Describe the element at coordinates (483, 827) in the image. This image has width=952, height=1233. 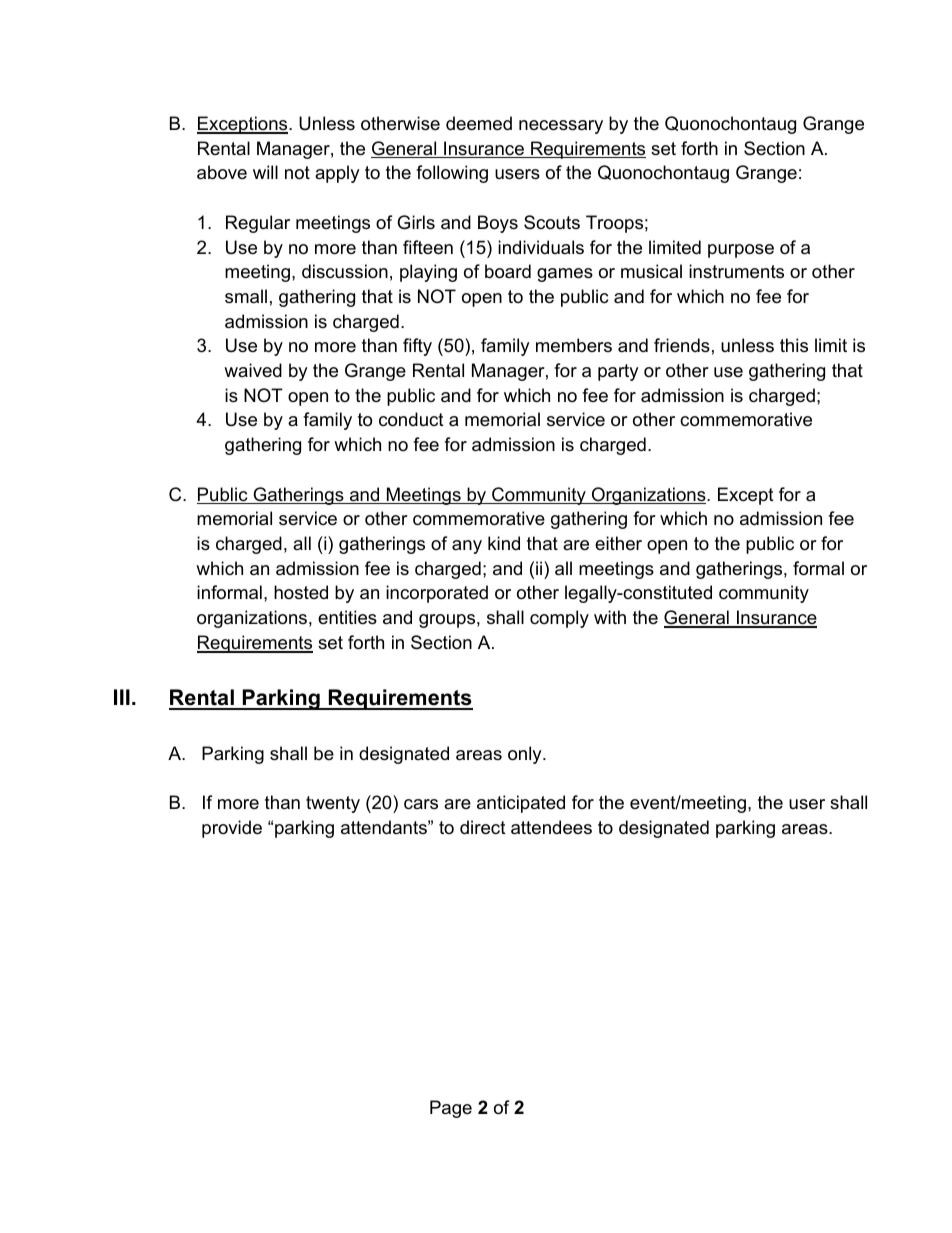
I see `direct` at that location.
